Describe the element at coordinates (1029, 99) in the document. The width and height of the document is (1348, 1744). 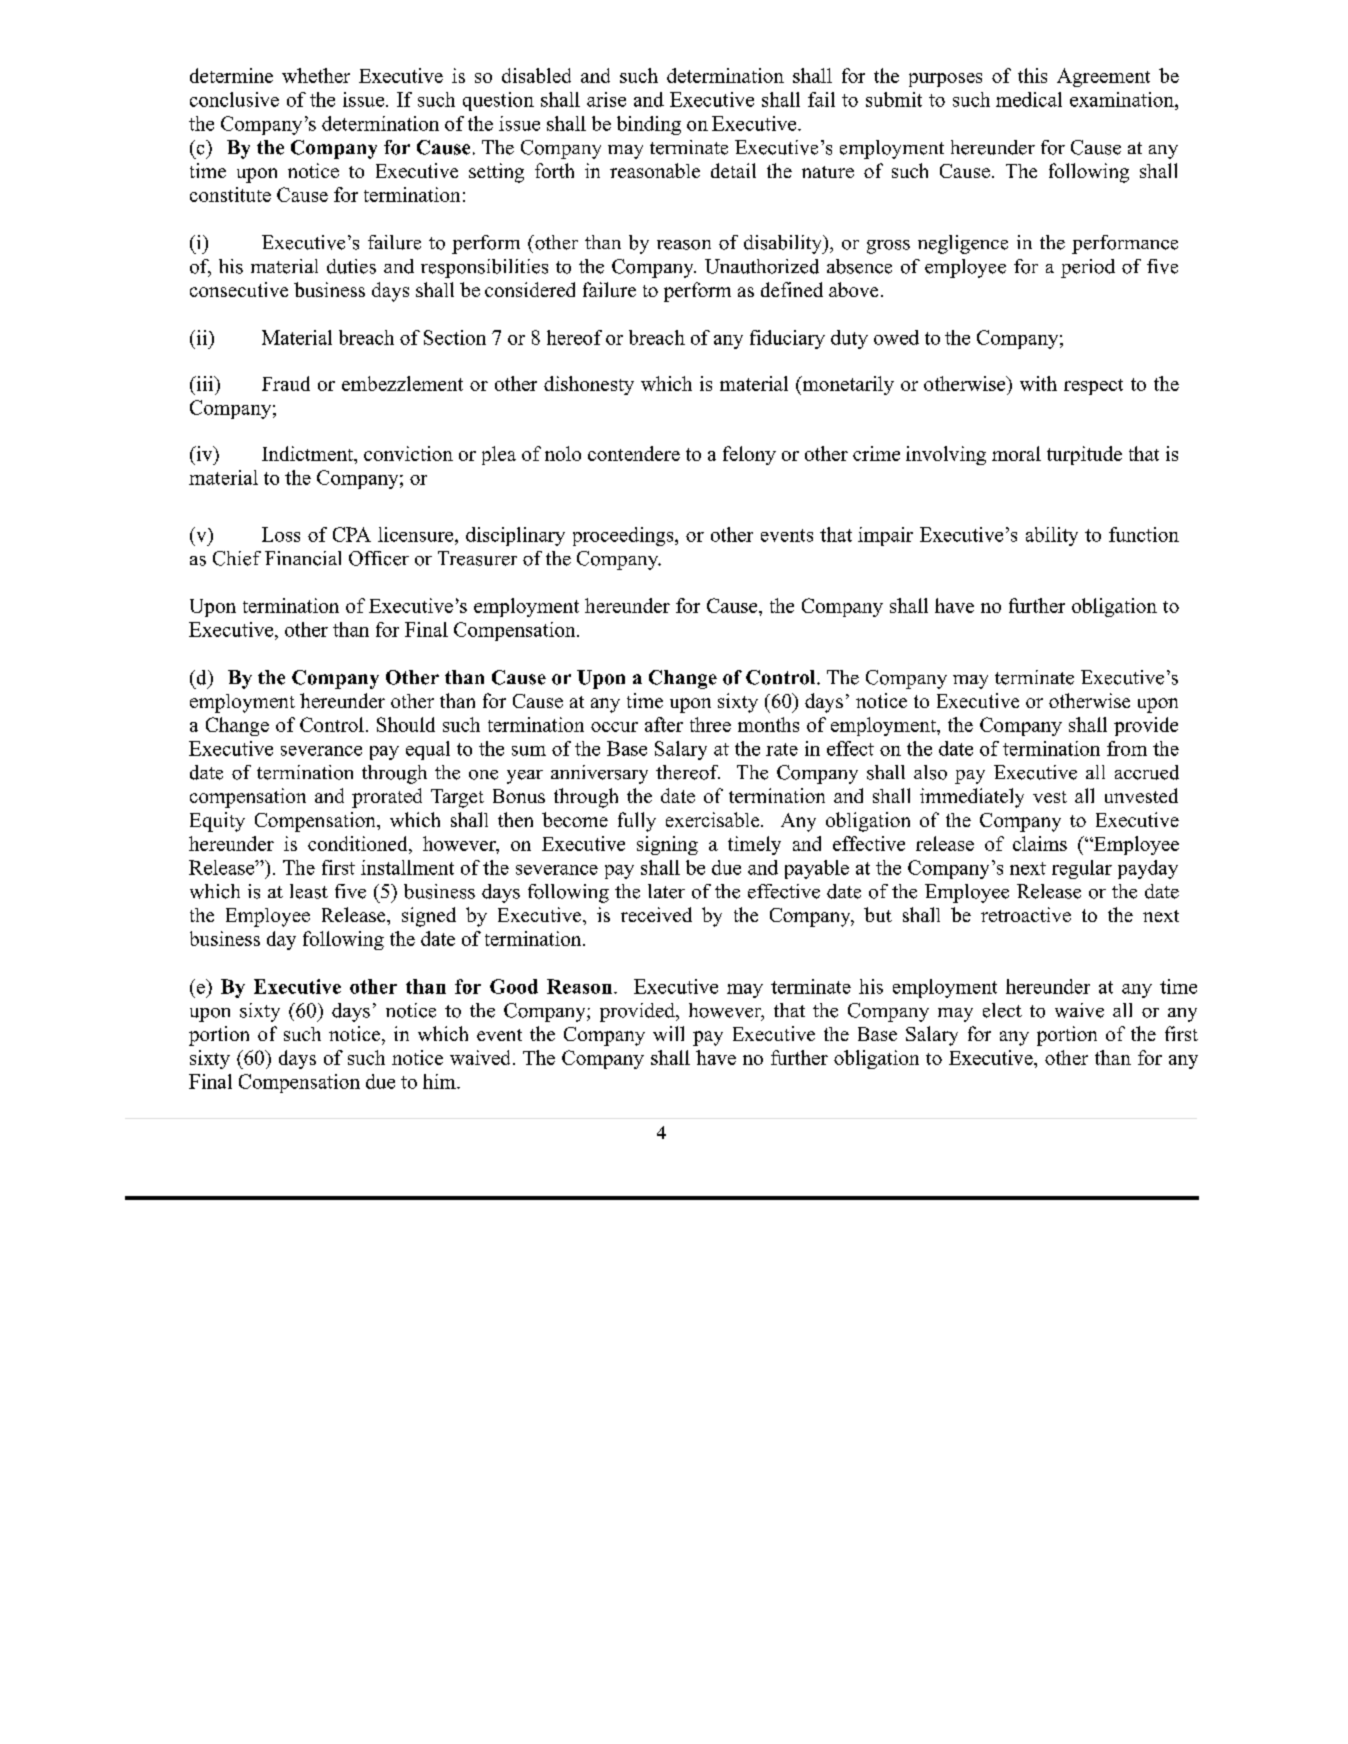
I see `medical` at that location.
